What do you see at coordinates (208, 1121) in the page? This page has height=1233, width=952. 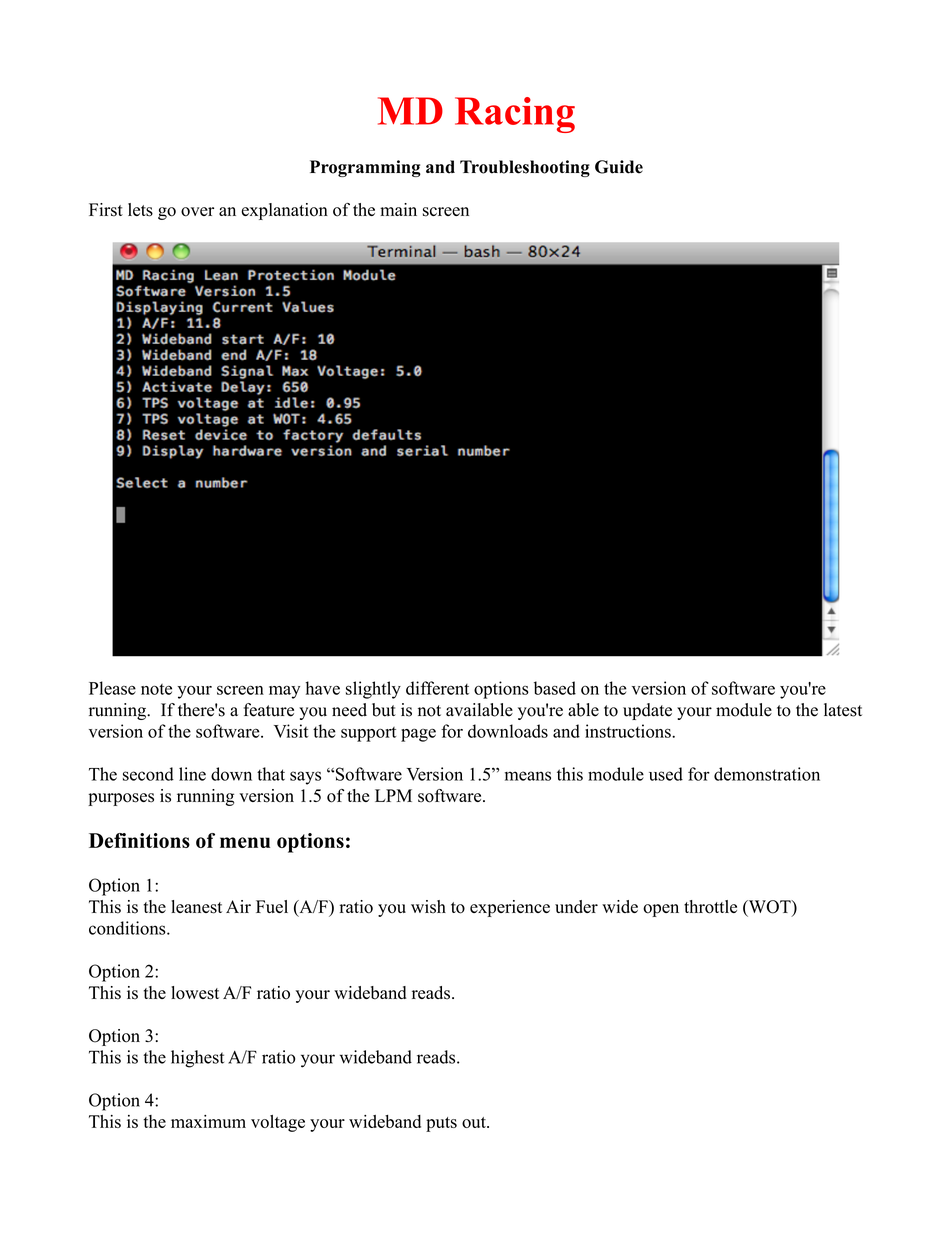 I see `maximum` at bounding box center [208, 1121].
